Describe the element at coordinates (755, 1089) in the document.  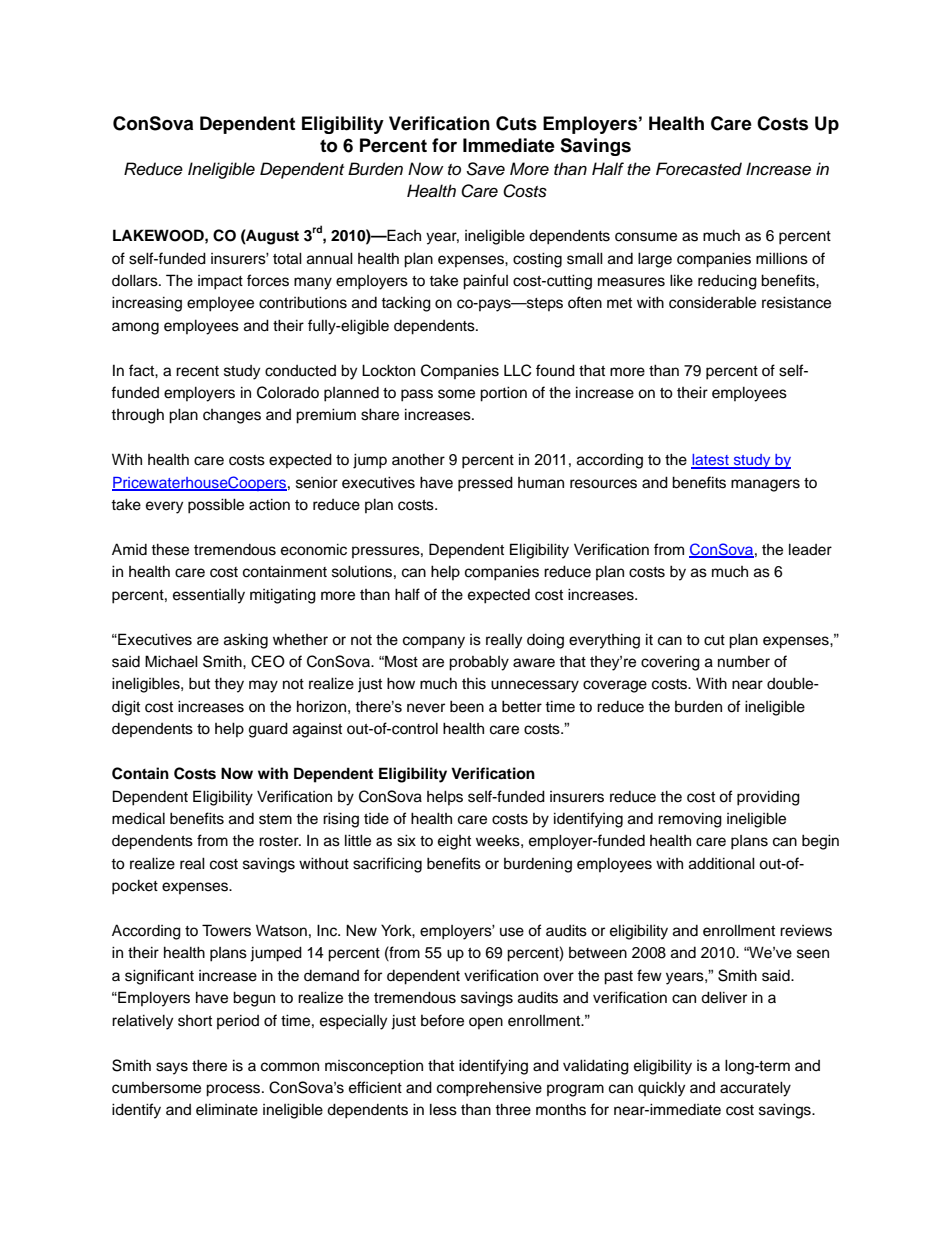
I see `accurately` at that location.
